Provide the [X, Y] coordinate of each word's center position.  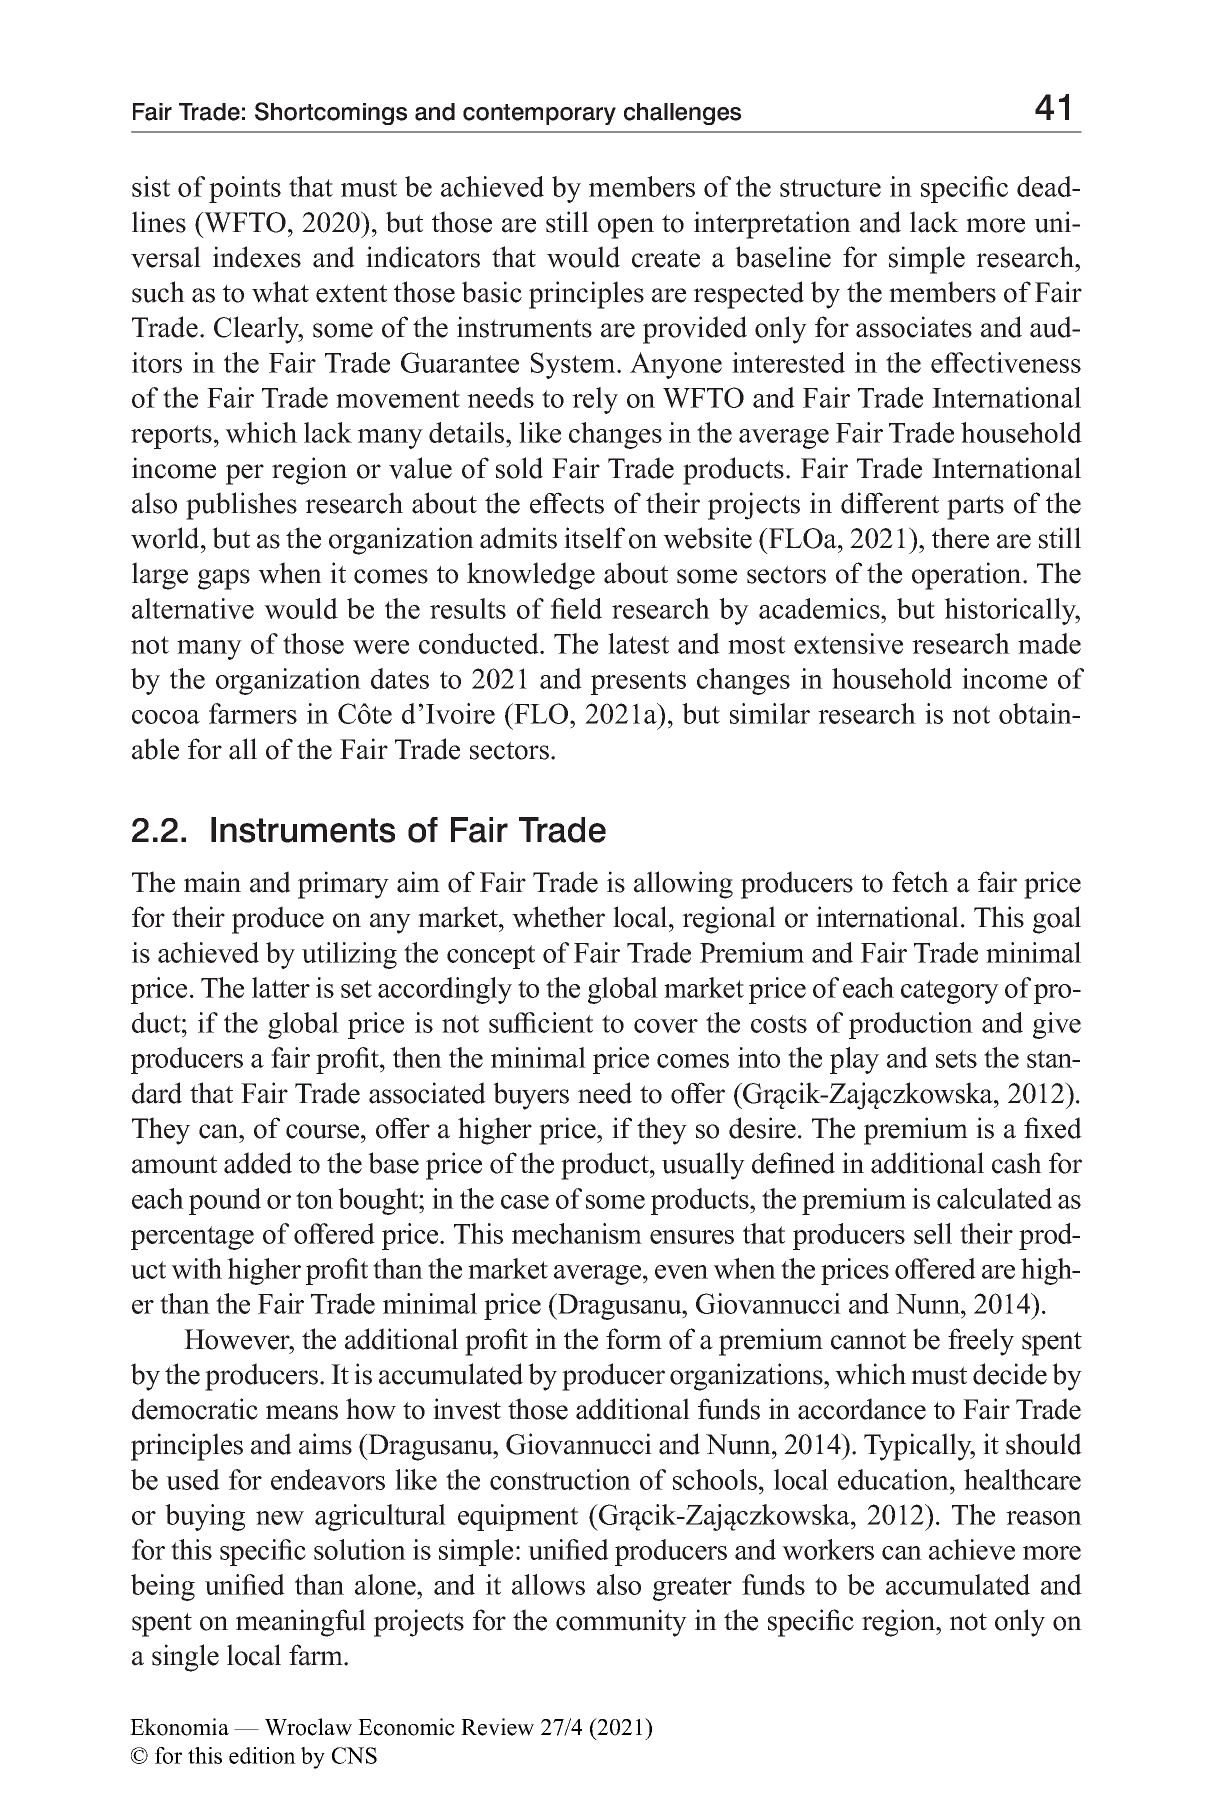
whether [558, 917]
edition [262, 1755]
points [245, 189]
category [950, 992]
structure [830, 188]
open [626, 228]
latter [281, 987]
